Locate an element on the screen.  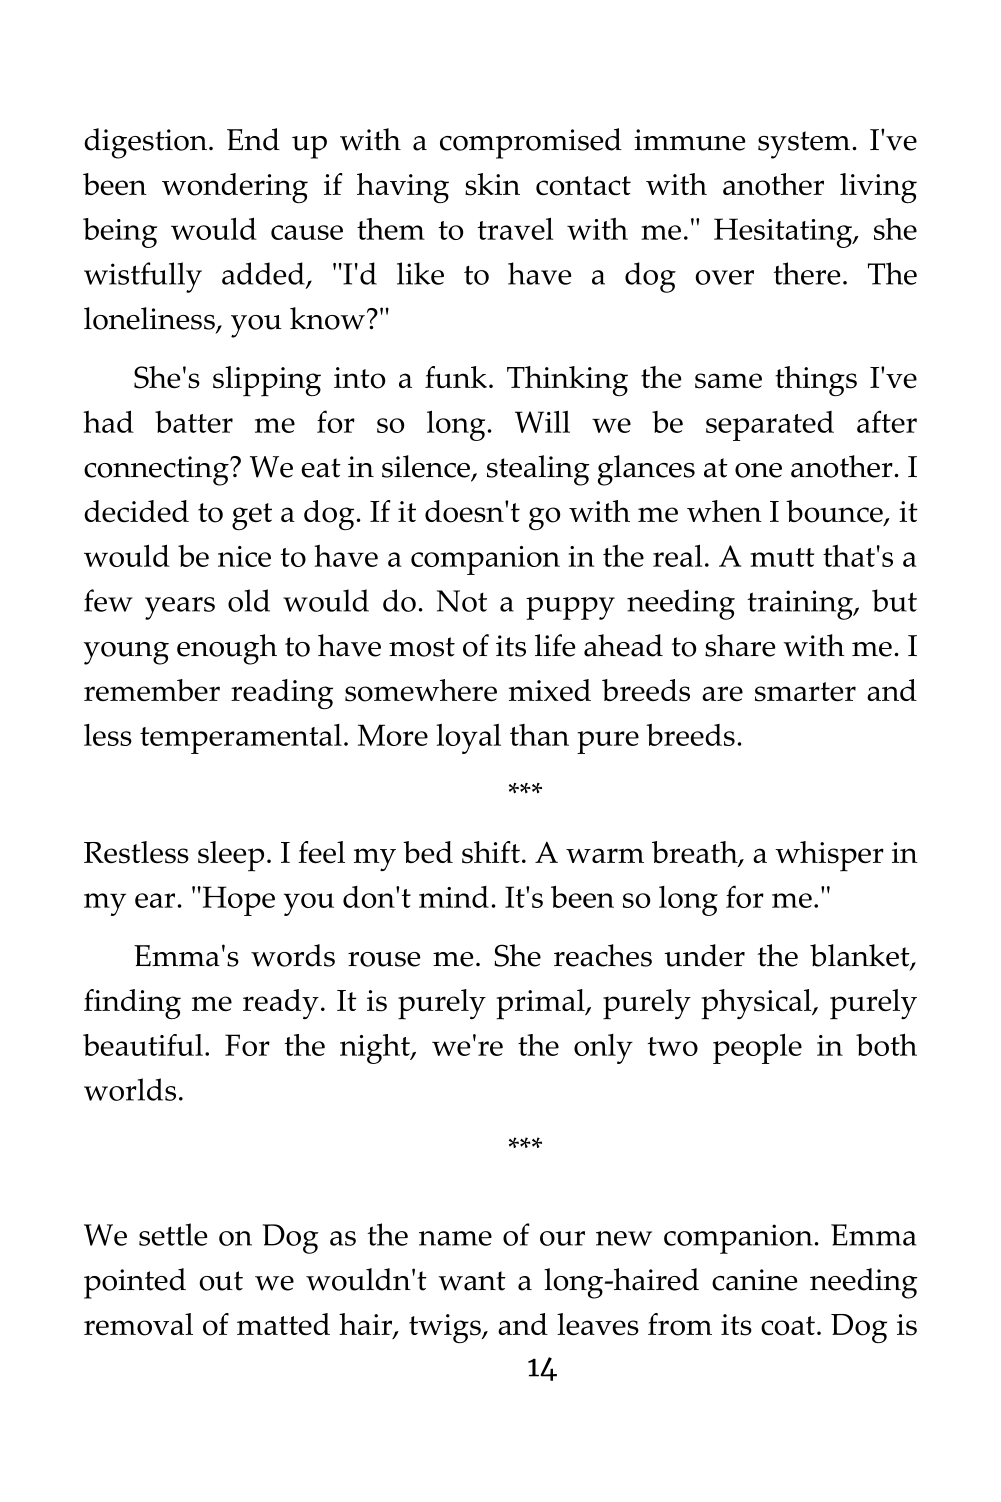
temperamental is located at coordinates (241, 739).
